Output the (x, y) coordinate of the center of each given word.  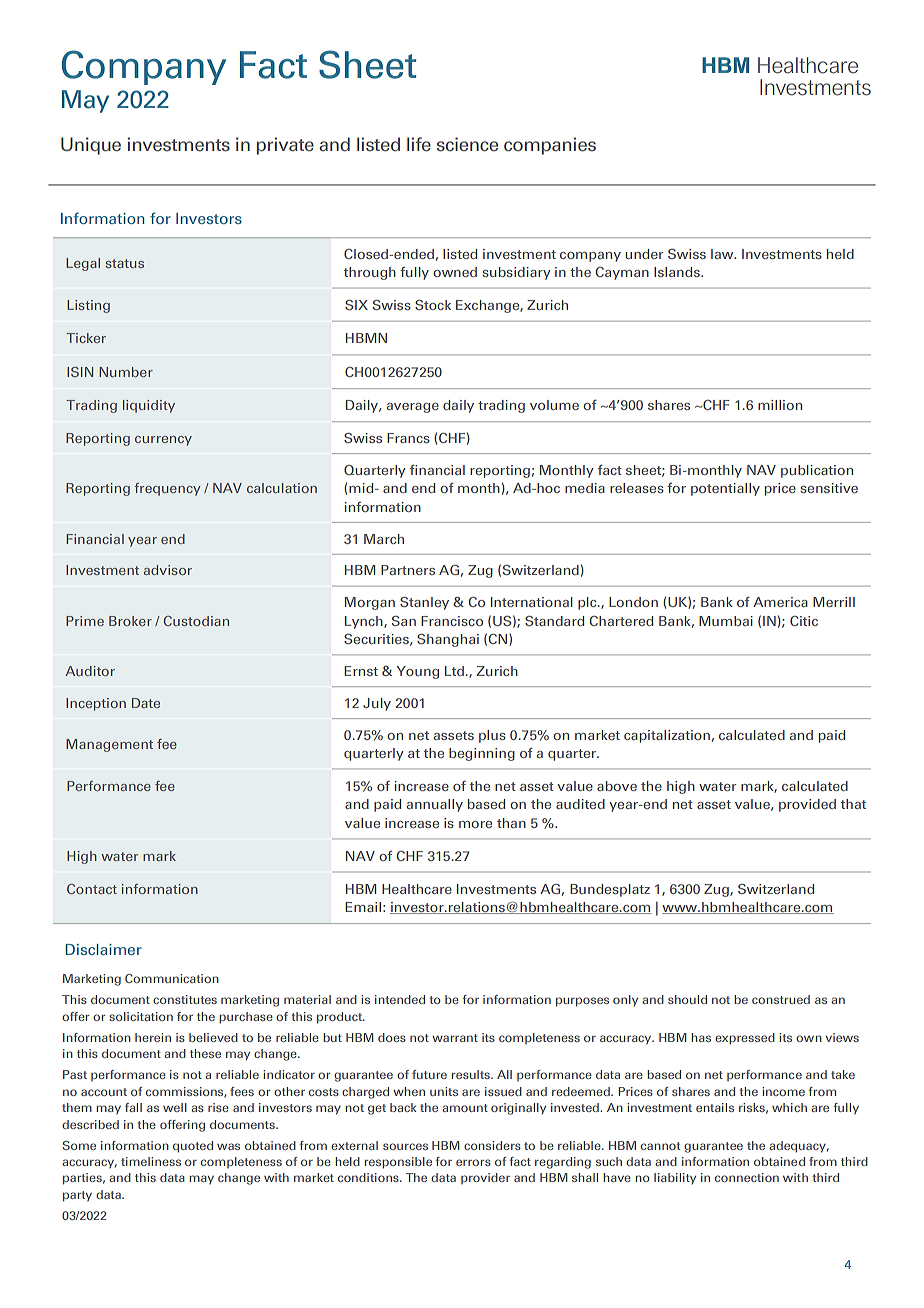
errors (473, 1162)
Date (146, 703)
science (467, 144)
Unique (91, 146)
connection (747, 1177)
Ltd (454, 671)
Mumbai (726, 621)
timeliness (151, 1161)
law (723, 254)
